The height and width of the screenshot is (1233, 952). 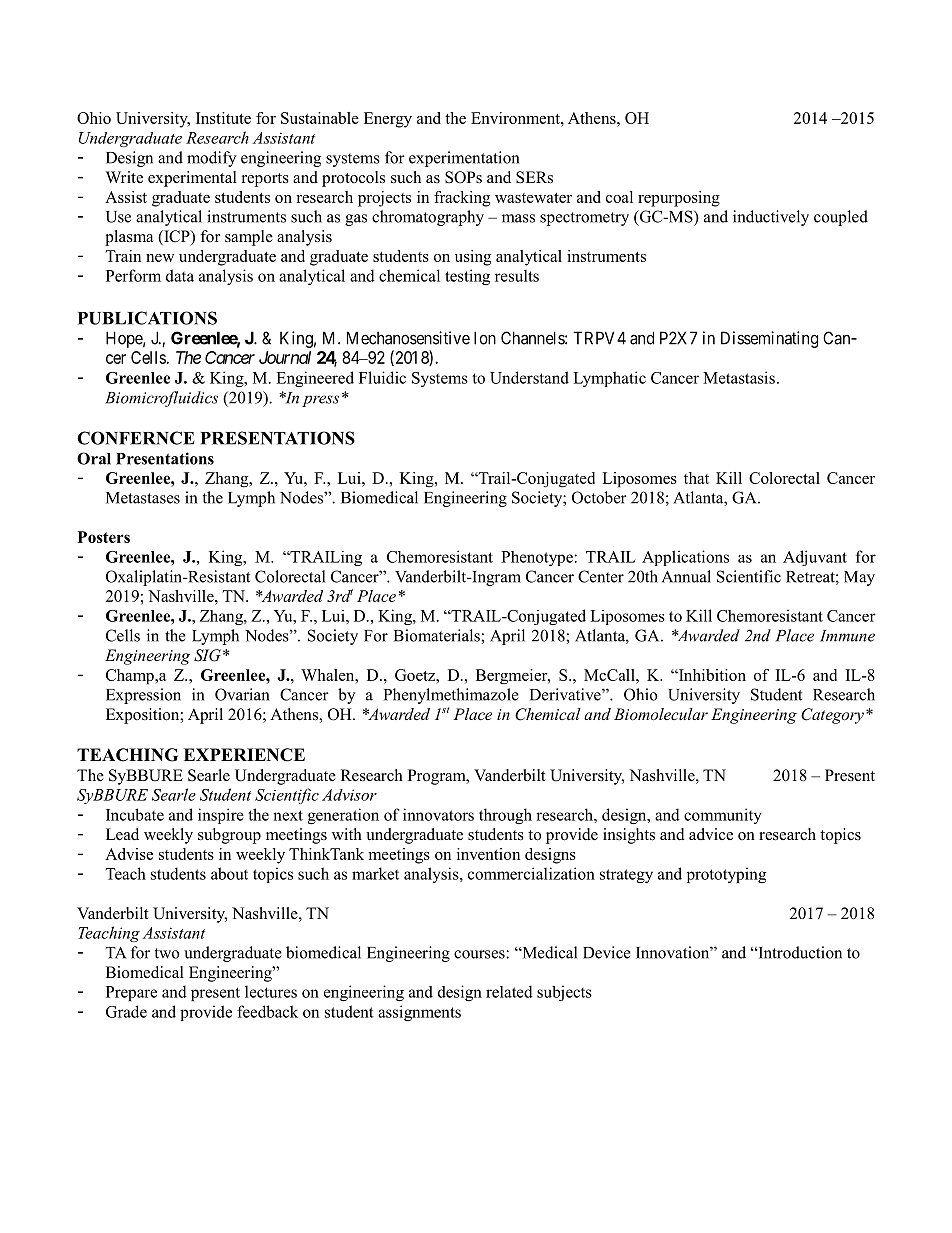 What do you see at coordinates (739, 377) in the screenshot?
I see `Metastasis` at bounding box center [739, 377].
